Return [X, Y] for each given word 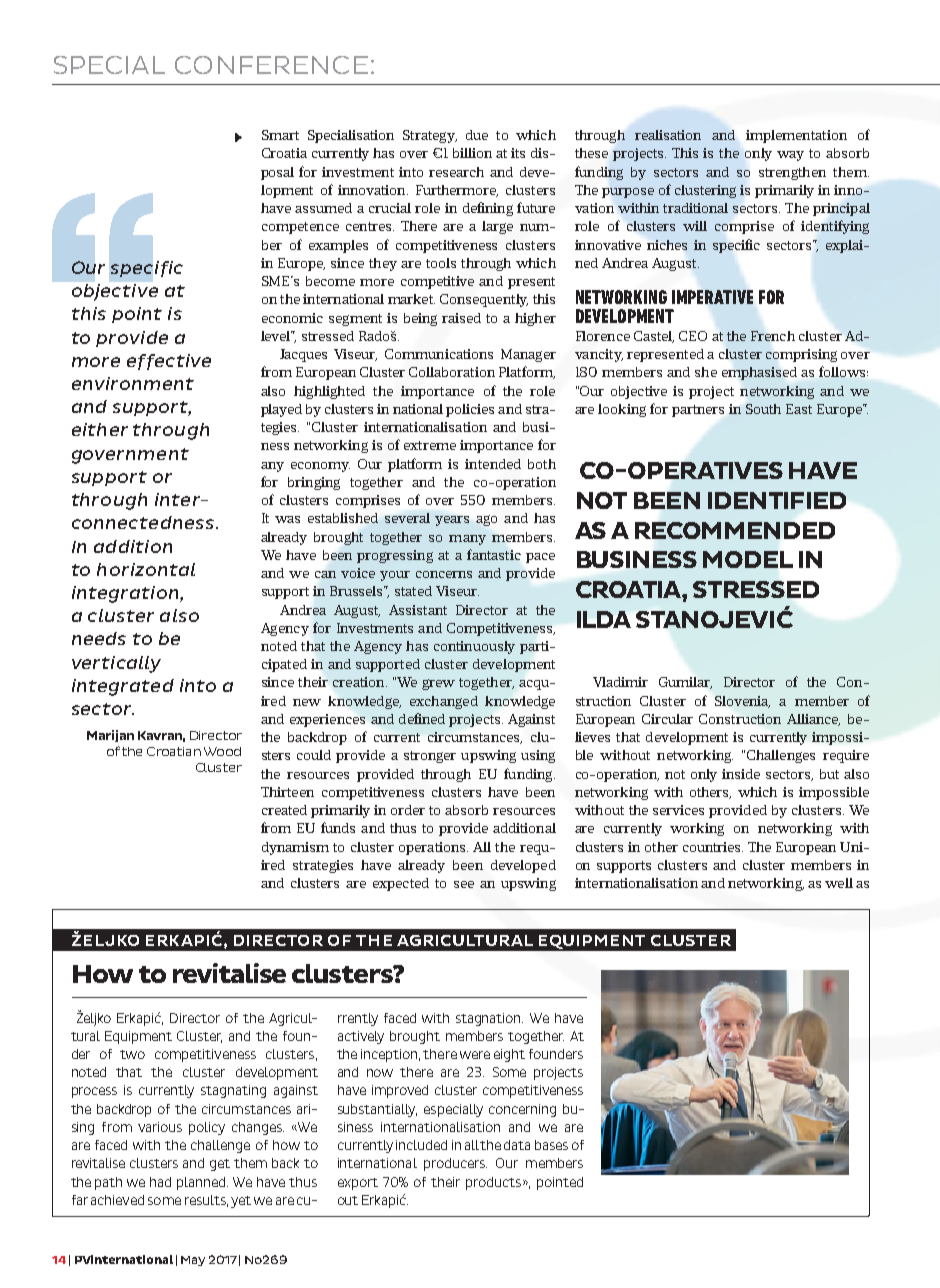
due [477, 135]
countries [713, 847]
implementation [796, 136]
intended [493, 464]
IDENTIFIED [777, 500]
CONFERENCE [271, 65]
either [100, 429]
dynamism [295, 848]
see [464, 884]
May [193, 1261]
